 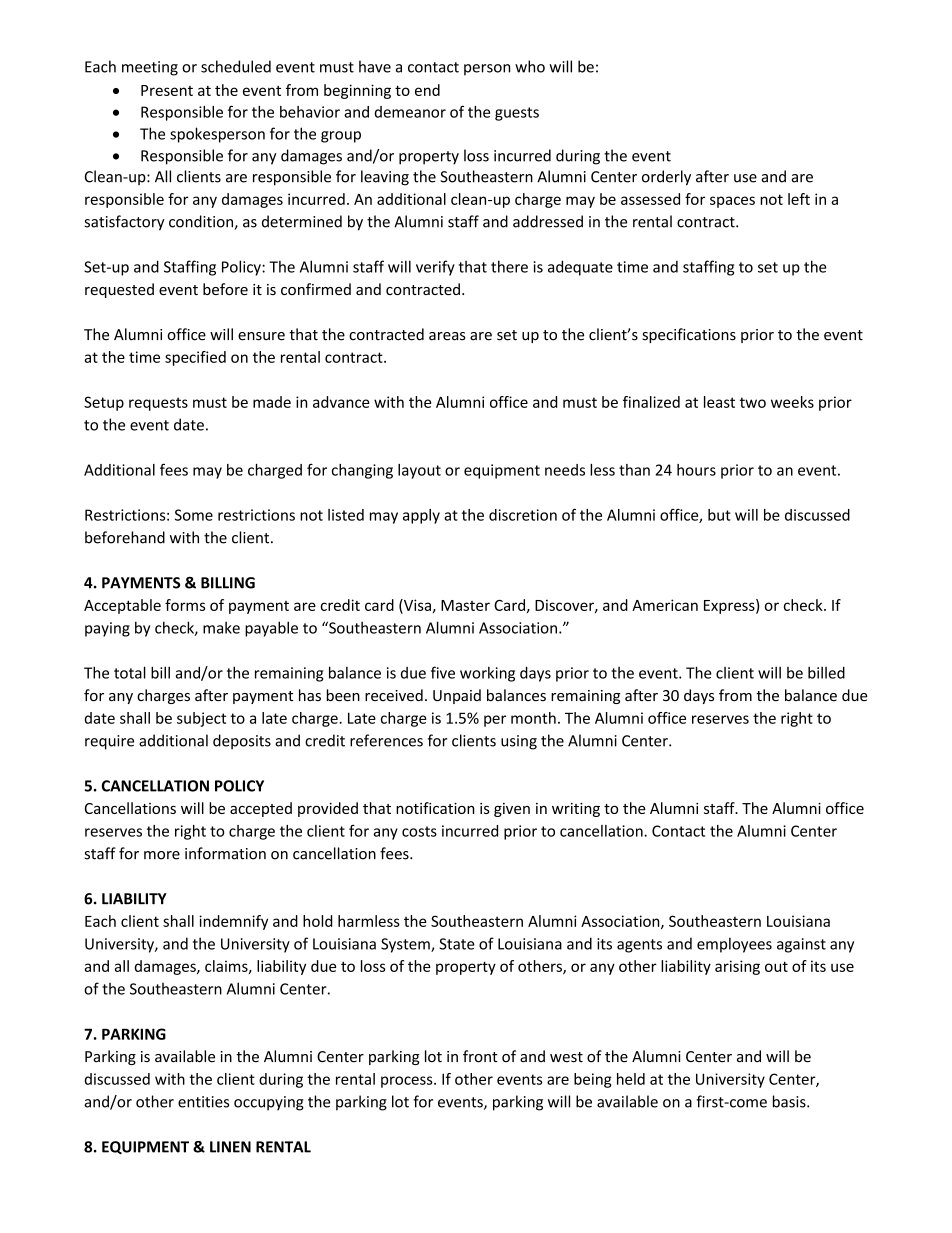 I want to click on Master, so click(x=465, y=605).
